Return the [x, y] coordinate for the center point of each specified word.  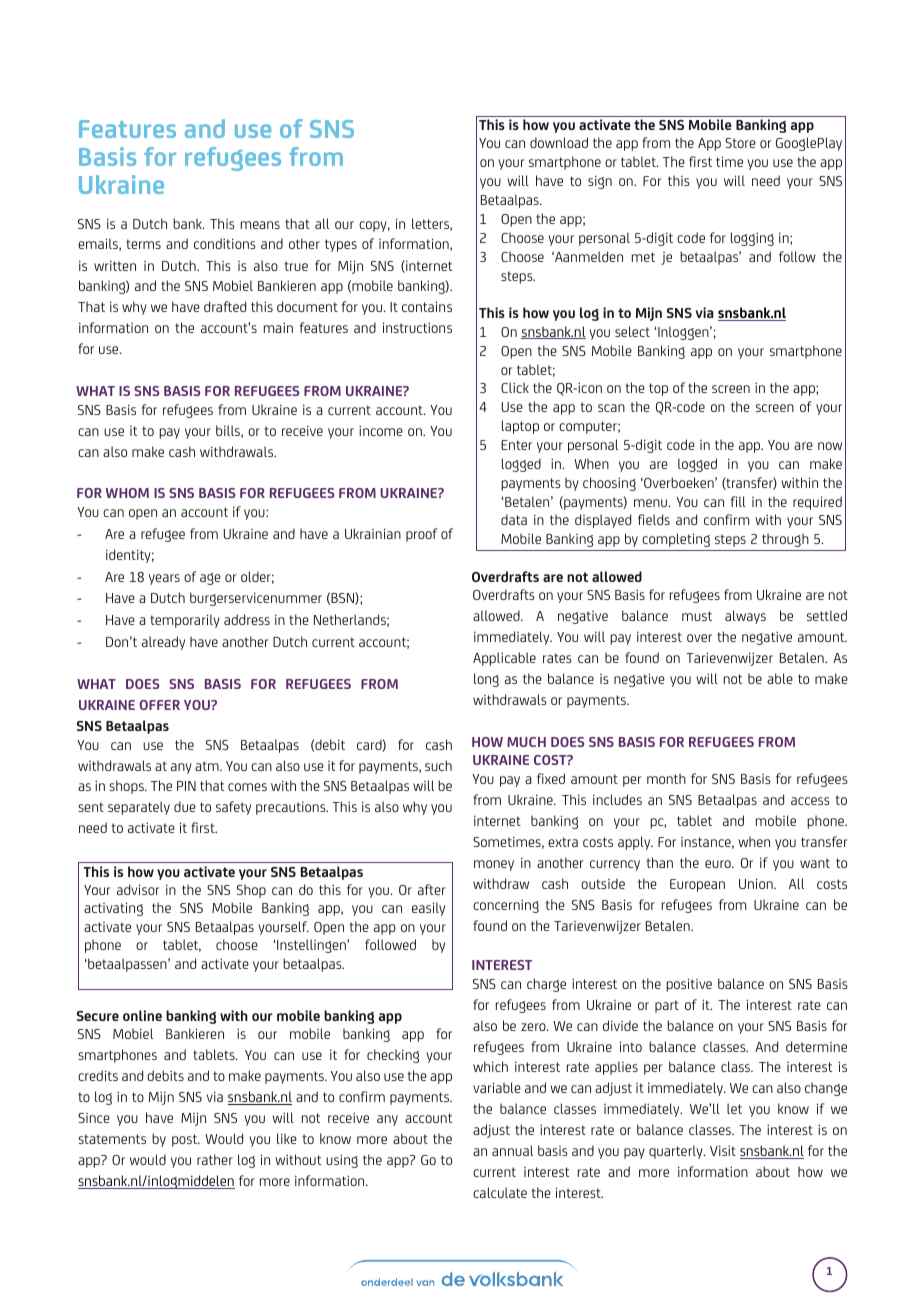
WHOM [127, 493]
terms [143, 244]
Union [757, 883]
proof [421, 535]
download [559, 142]
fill [738, 501]
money [494, 865]
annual [512, 1150]
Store [740, 143]
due [185, 806]
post [185, 1140]
